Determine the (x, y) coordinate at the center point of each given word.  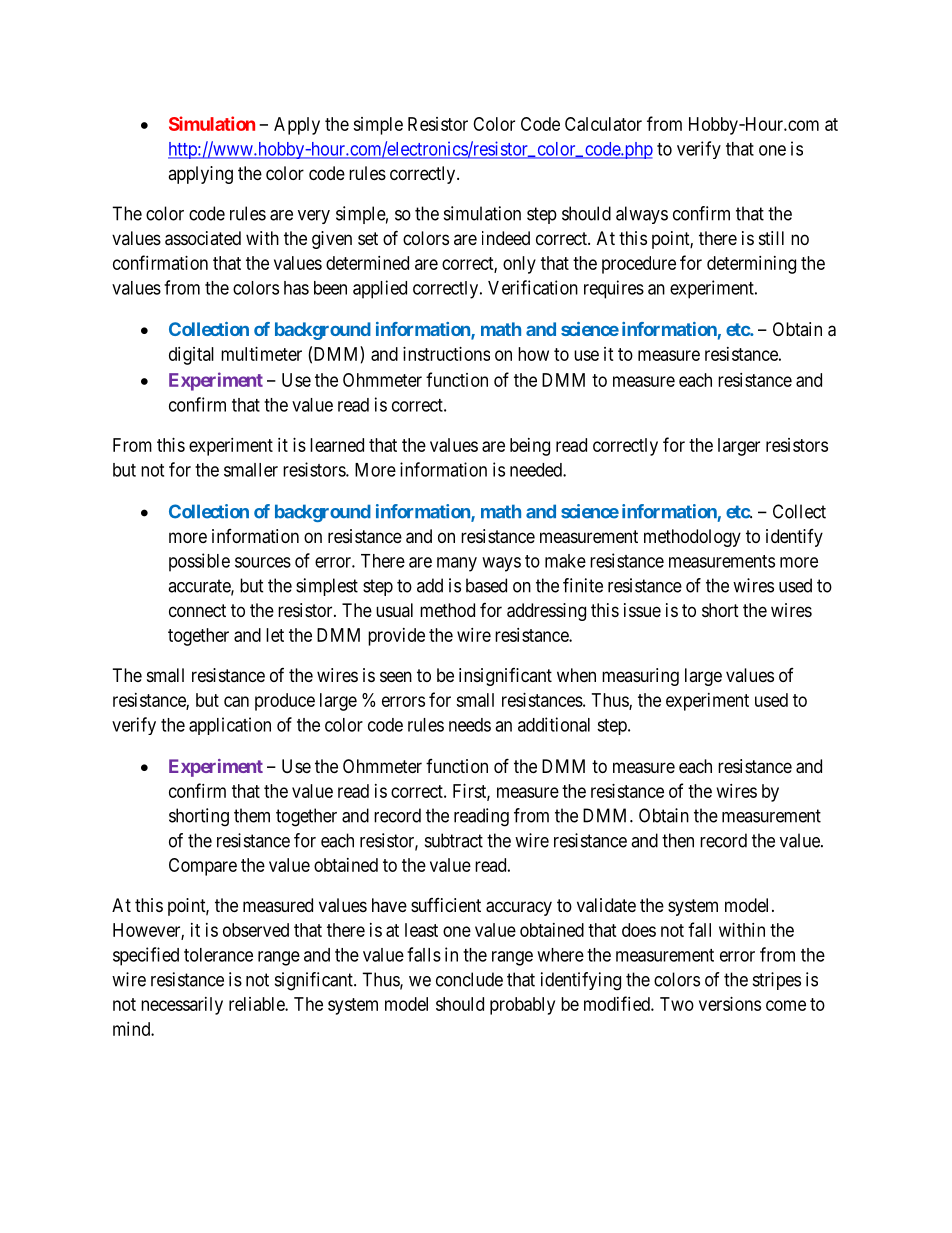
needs (470, 725)
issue (642, 610)
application (230, 726)
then (678, 840)
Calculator (603, 124)
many (457, 564)
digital (191, 356)
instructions (446, 354)
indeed (506, 238)
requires (614, 289)
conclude (469, 979)
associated (203, 238)
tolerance (218, 955)
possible (199, 562)
